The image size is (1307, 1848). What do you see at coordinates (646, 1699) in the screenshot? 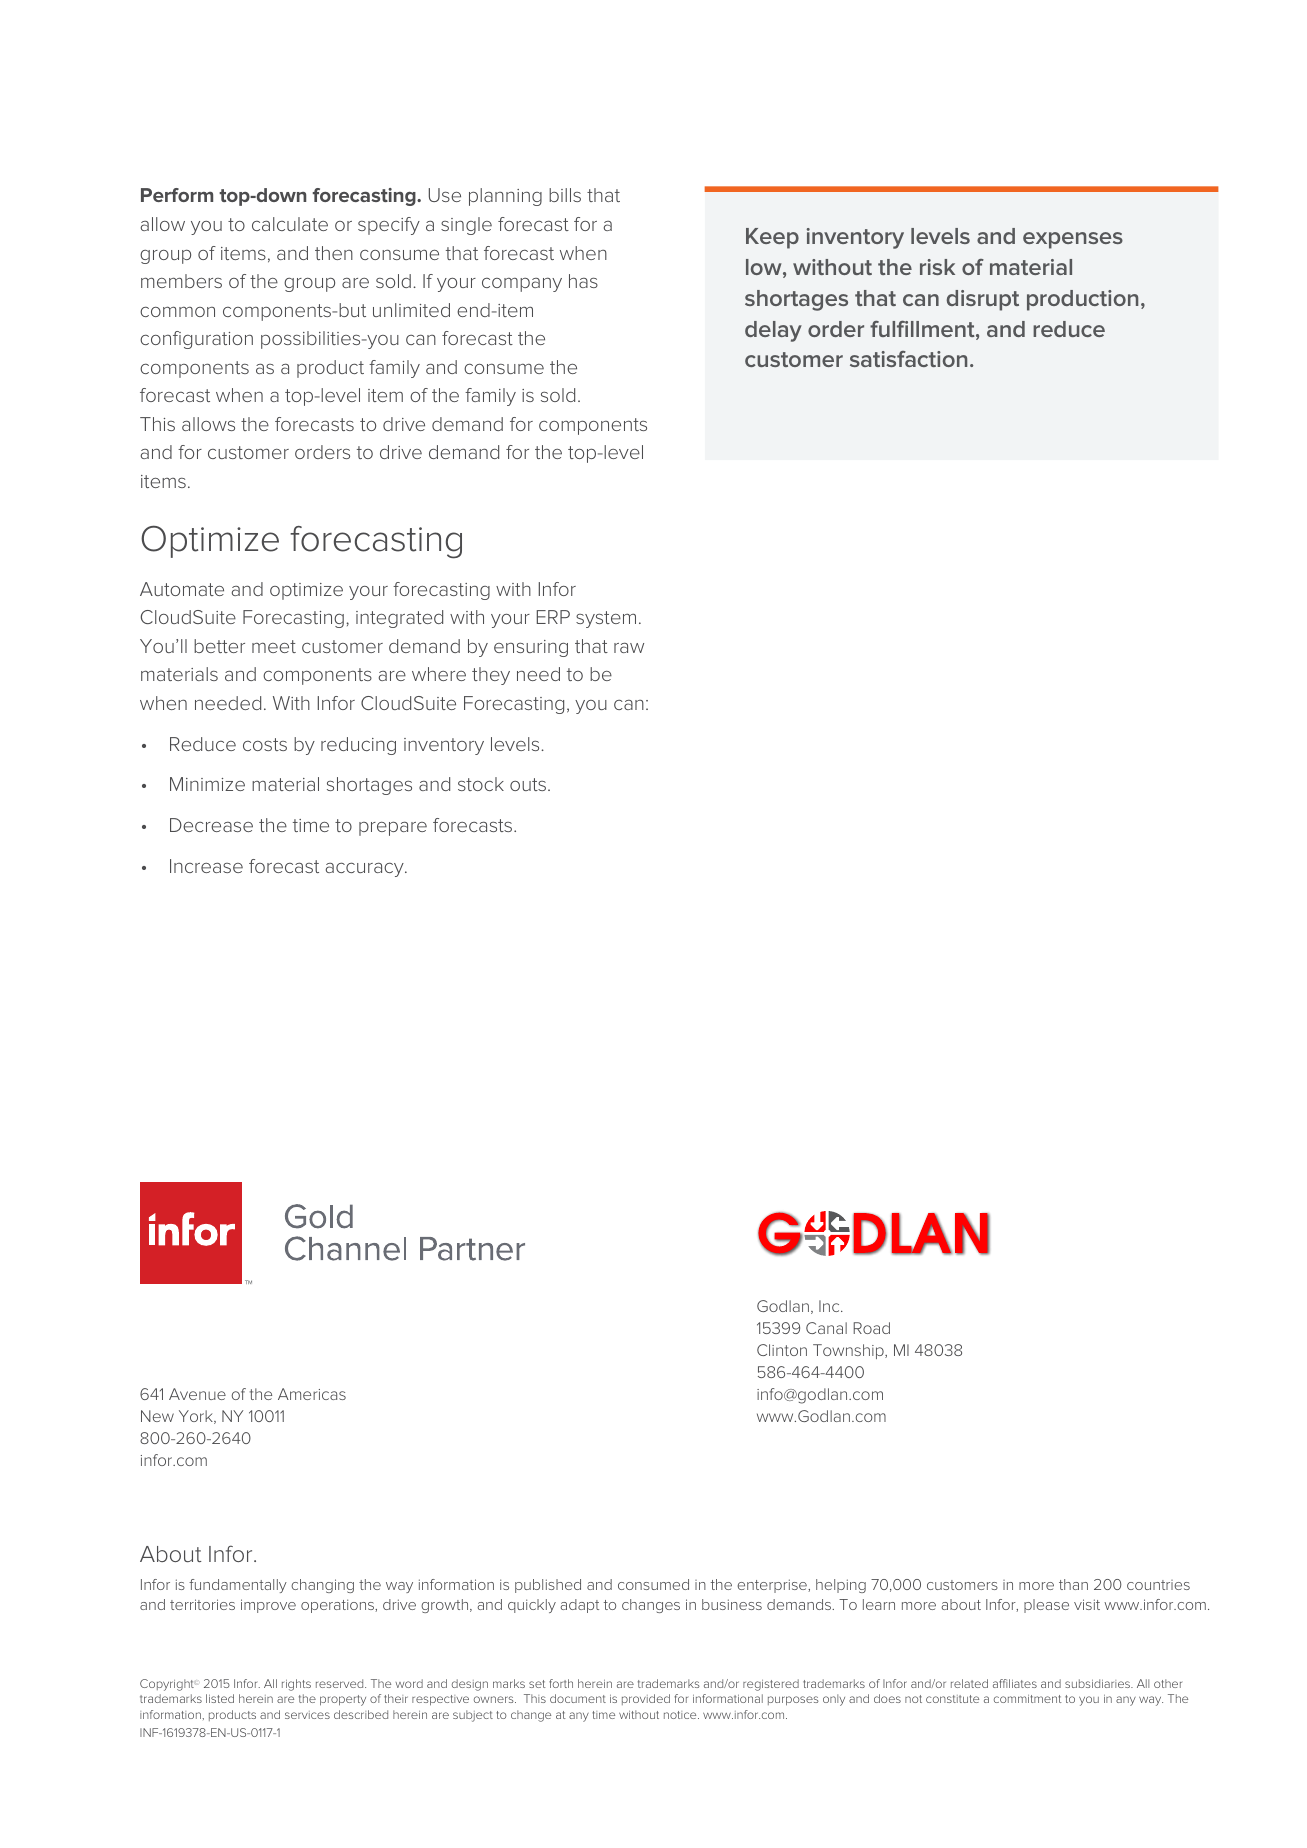
I see `provided` at bounding box center [646, 1699].
